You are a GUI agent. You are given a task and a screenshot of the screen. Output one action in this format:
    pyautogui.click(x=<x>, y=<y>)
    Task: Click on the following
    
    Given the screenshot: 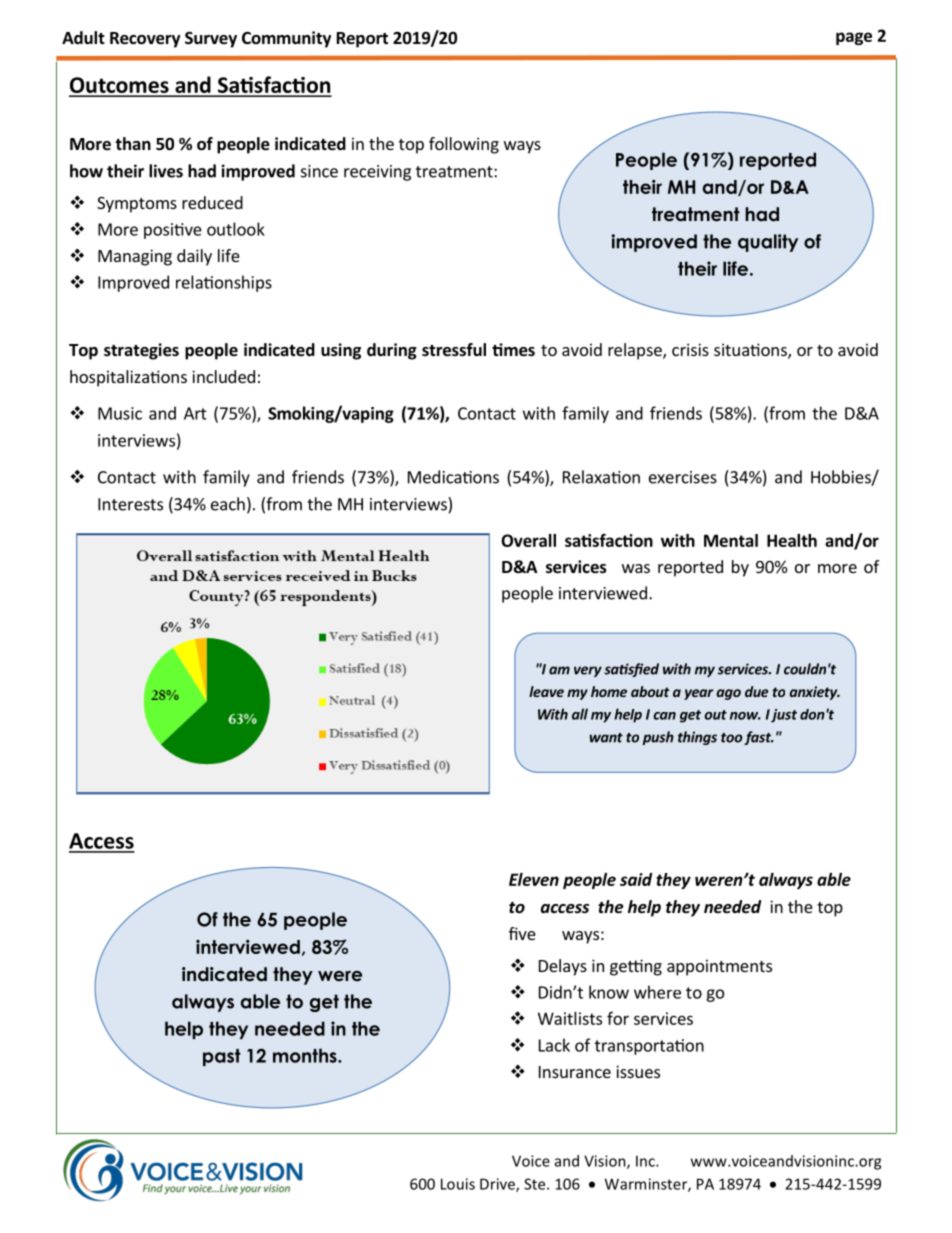 What is the action you would take?
    pyautogui.click(x=464, y=145)
